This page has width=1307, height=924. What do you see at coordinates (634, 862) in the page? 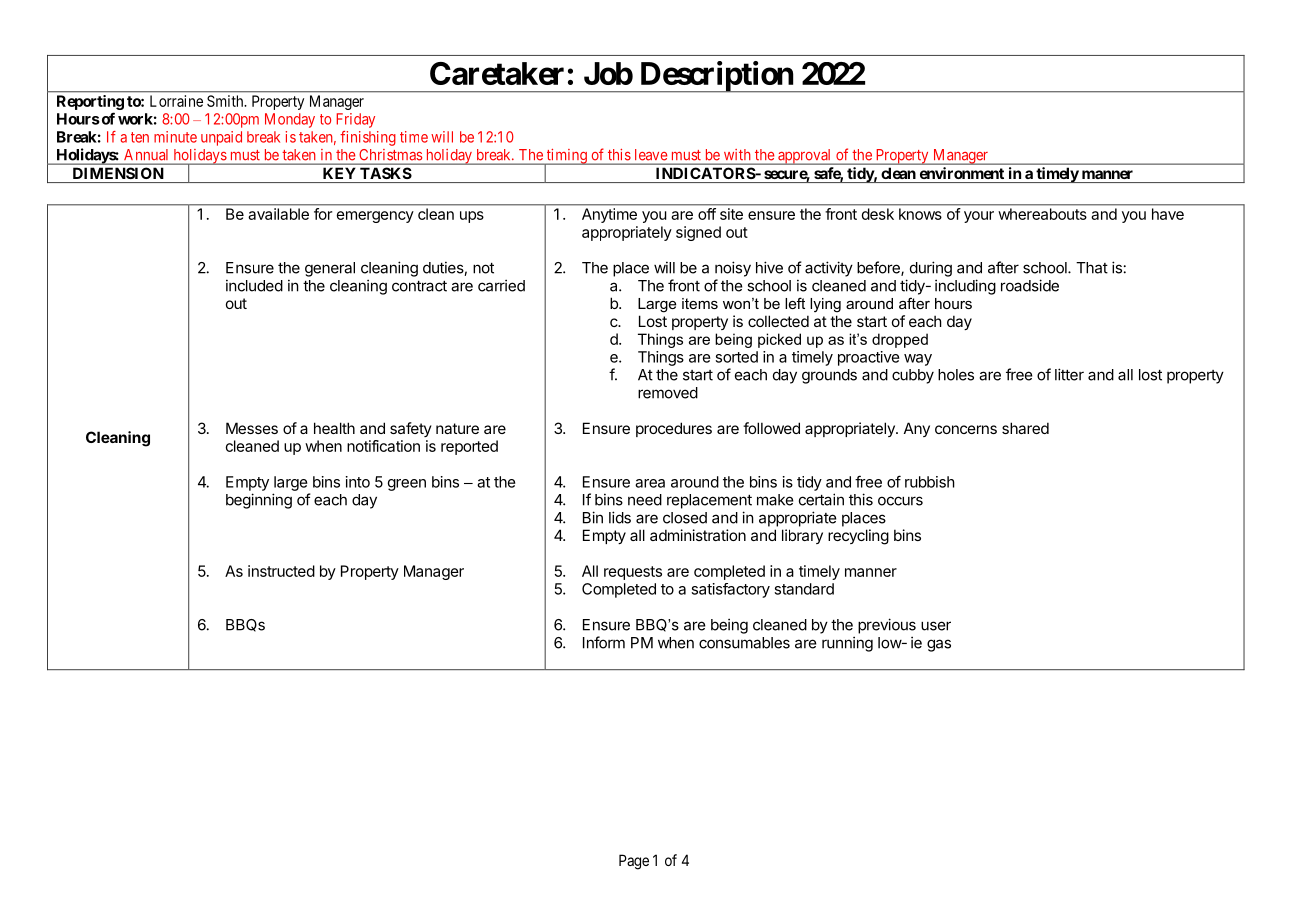
I see `Page` at bounding box center [634, 862].
